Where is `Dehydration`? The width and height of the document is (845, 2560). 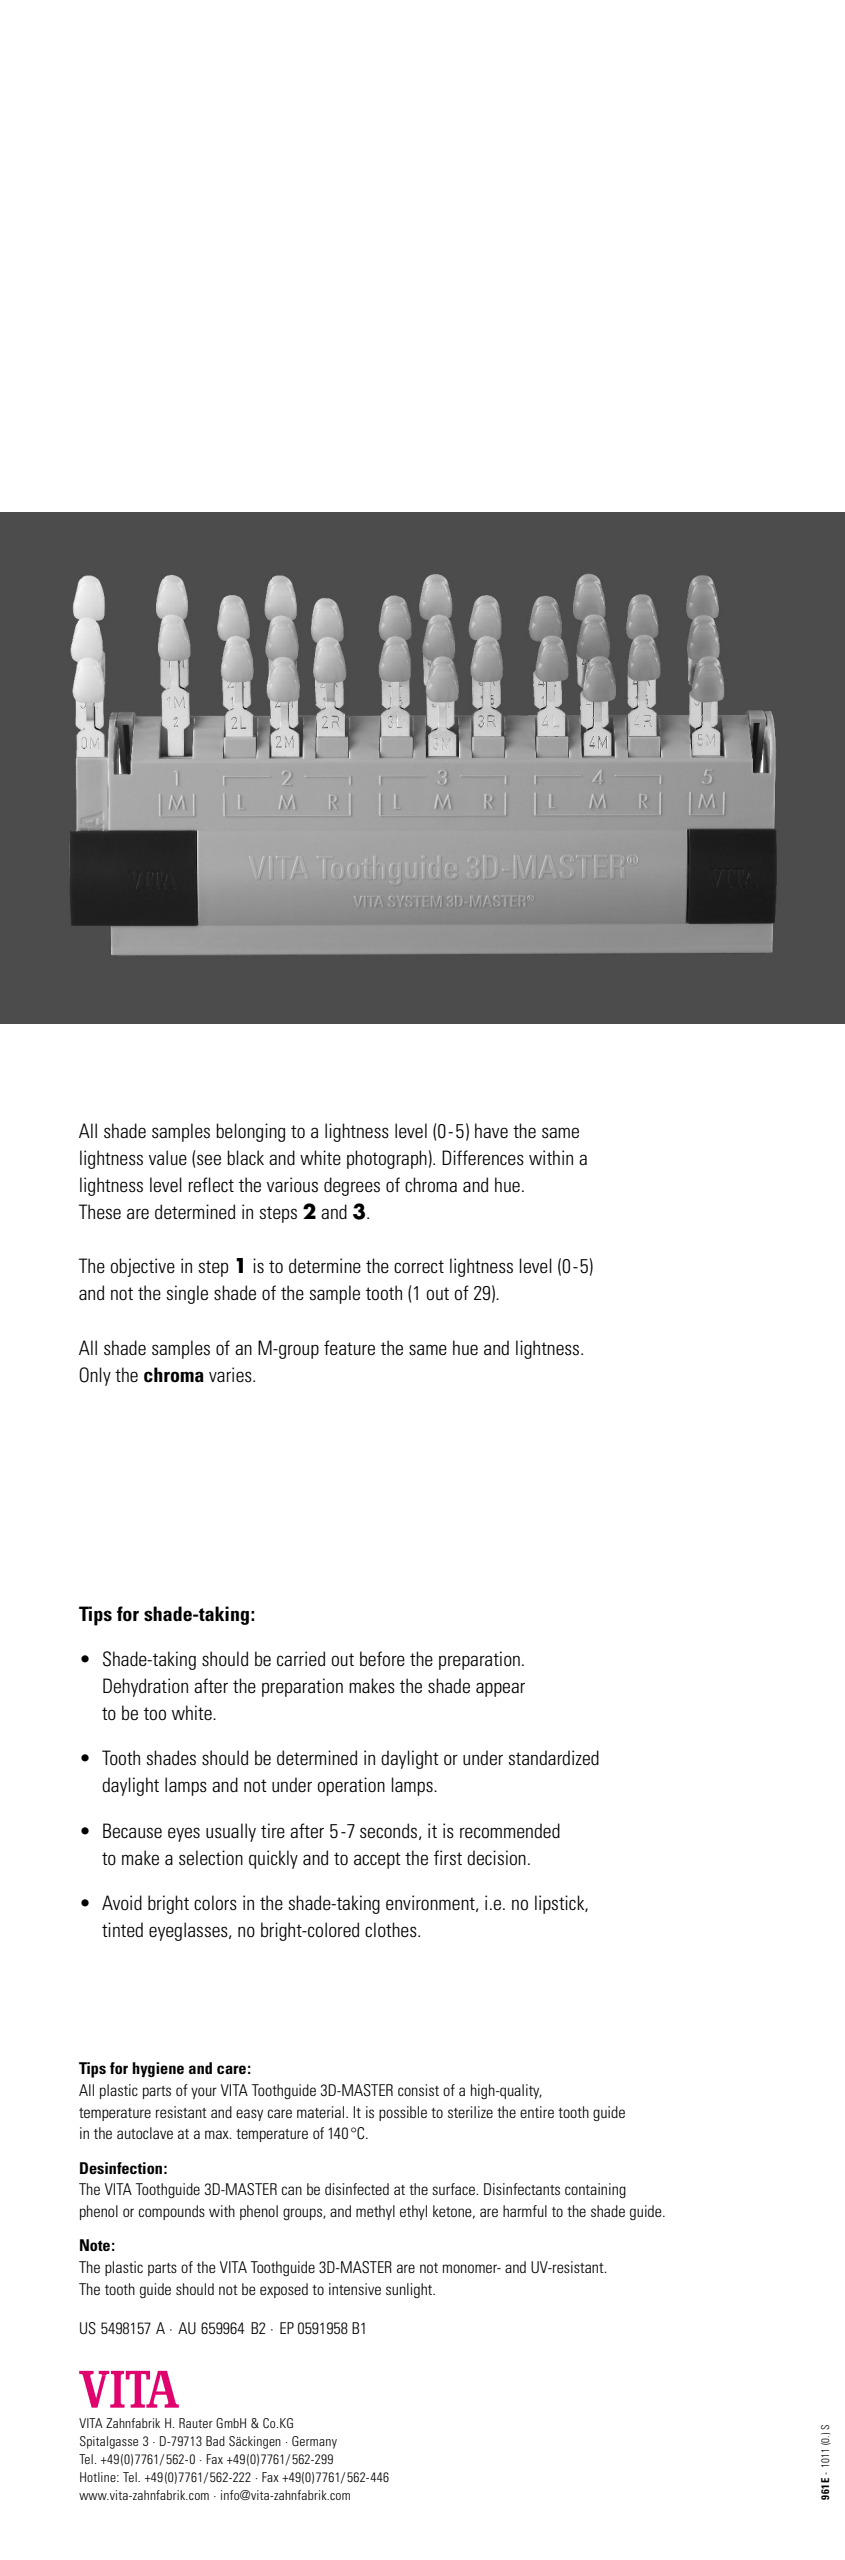 Dehydration is located at coordinates (145, 1687).
